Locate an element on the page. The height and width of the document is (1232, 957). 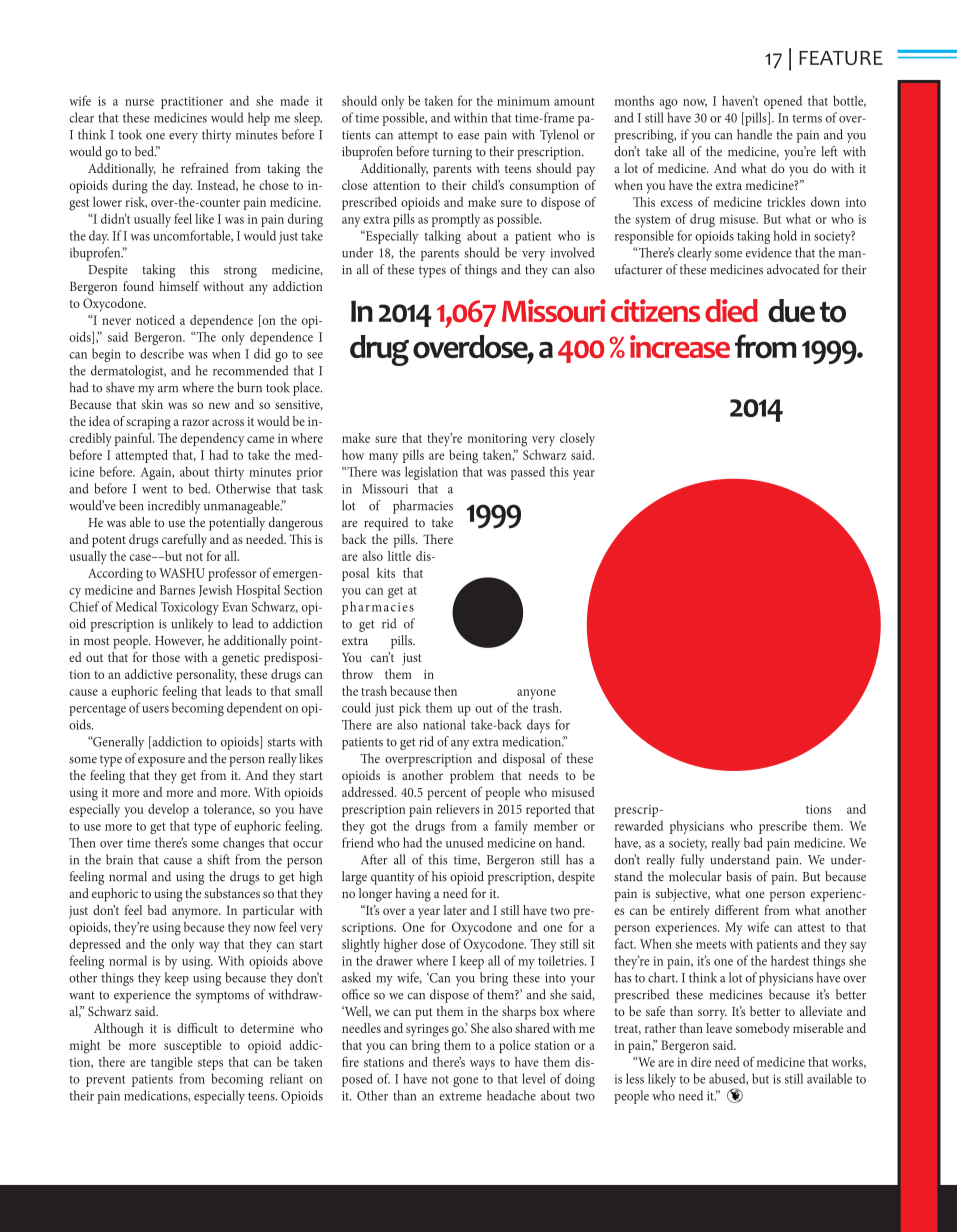
little is located at coordinates (399, 556).
